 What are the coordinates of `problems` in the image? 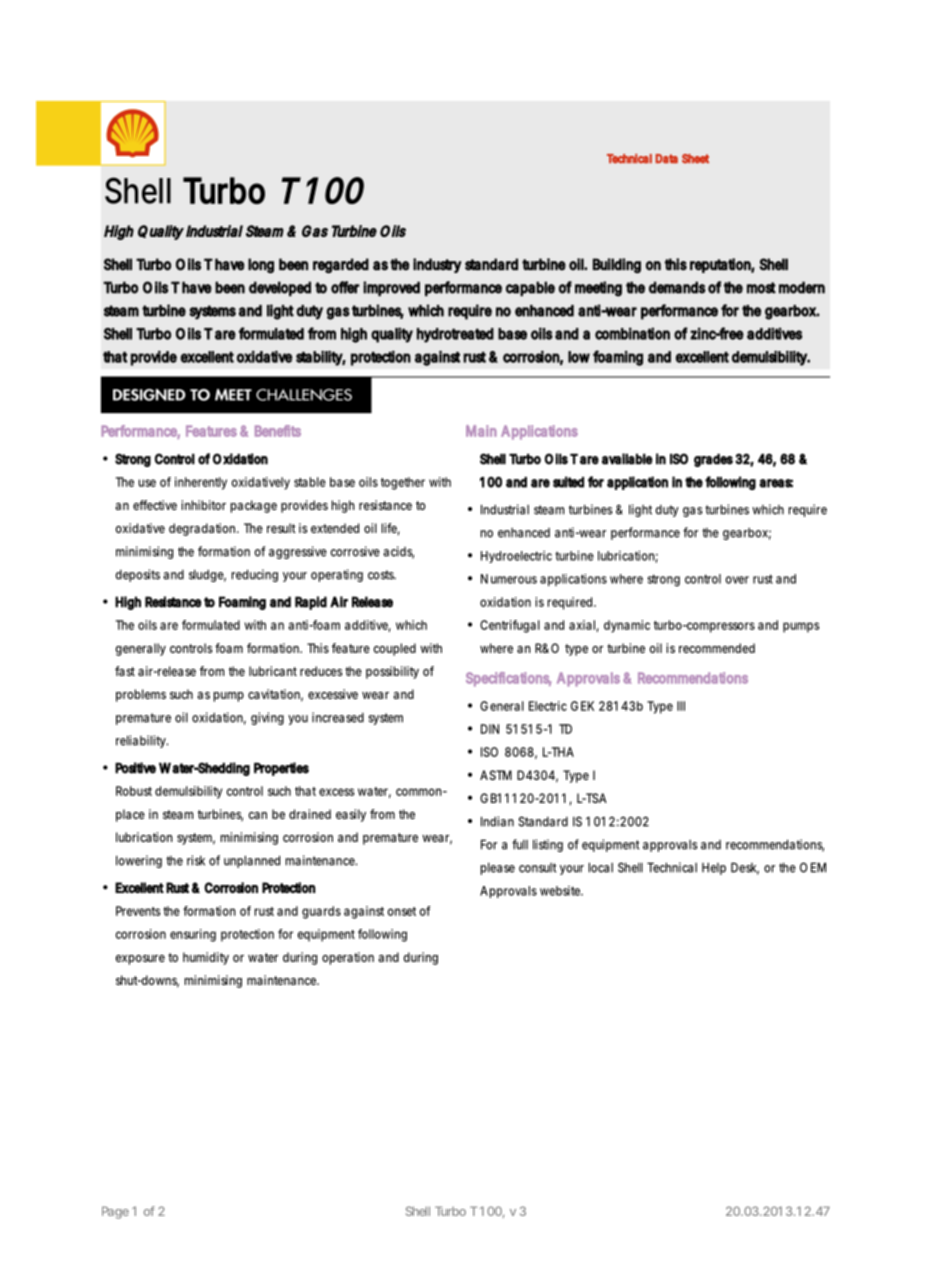 It's located at (141, 695).
